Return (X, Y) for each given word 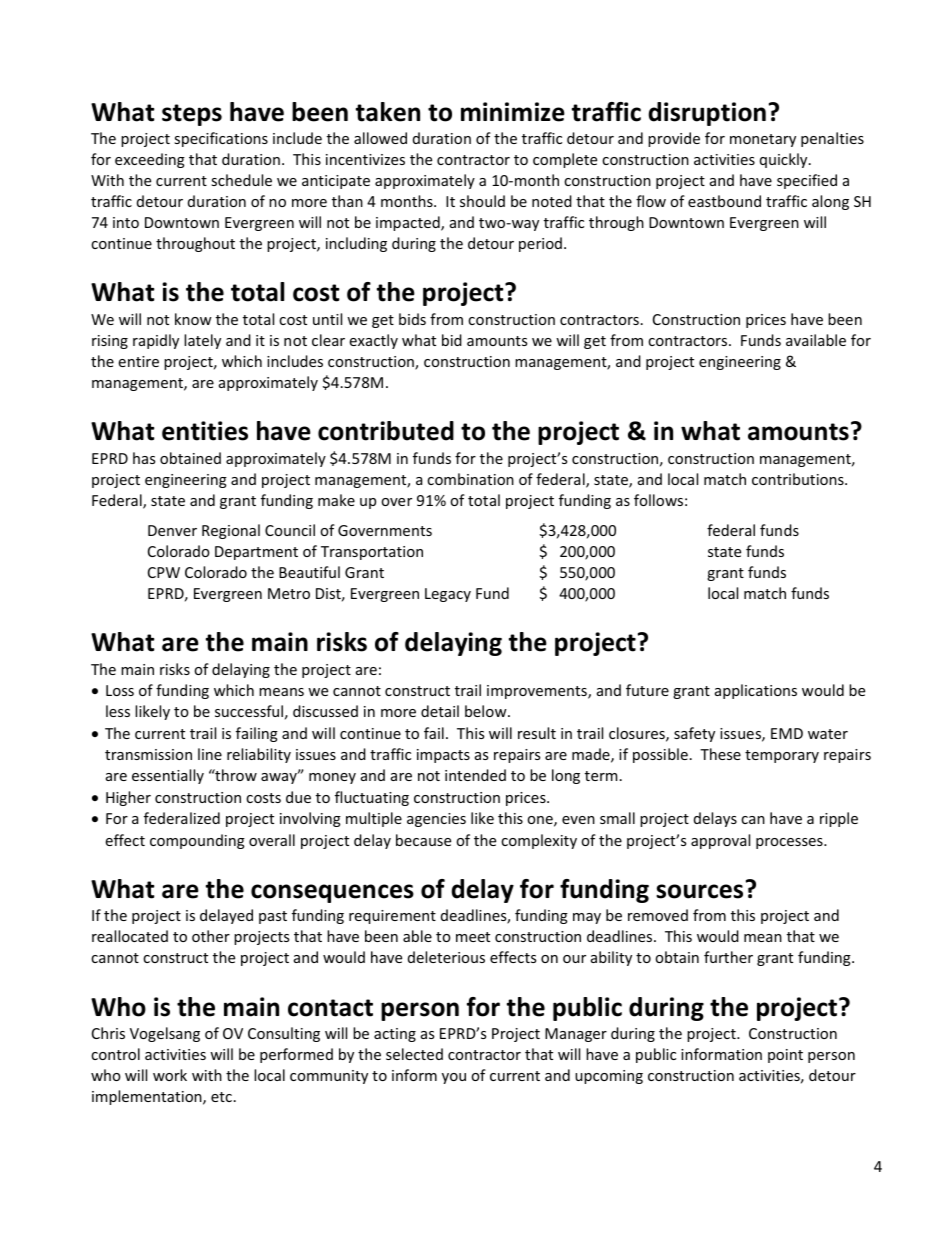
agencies (436, 820)
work (170, 1075)
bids (412, 319)
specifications (221, 139)
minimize (513, 112)
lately (202, 341)
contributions (799, 479)
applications (756, 691)
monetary (763, 140)
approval (720, 841)
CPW (164, 572)
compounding (197, 841)
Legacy (448, 595)
